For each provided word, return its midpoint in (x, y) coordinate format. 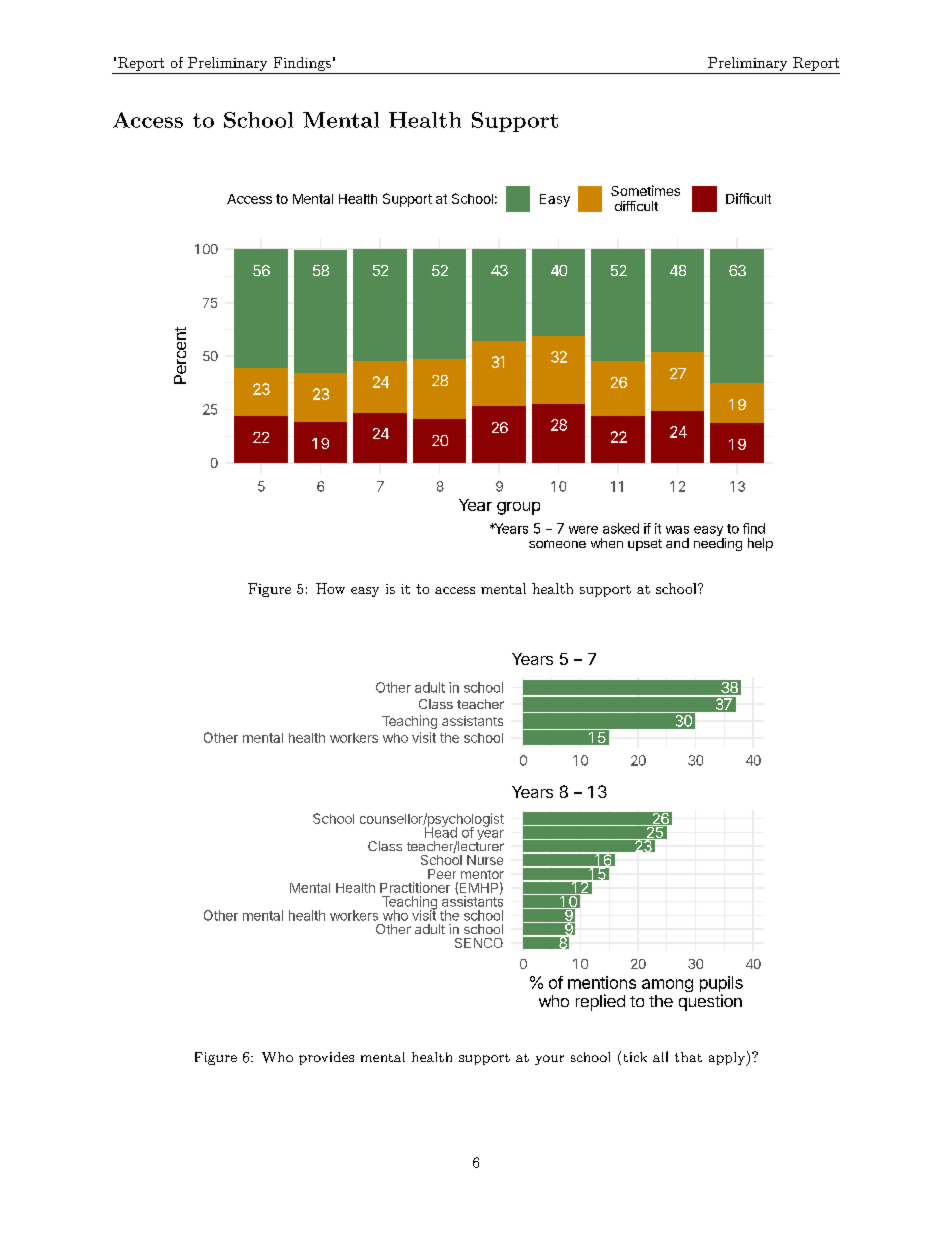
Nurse (485, 860)
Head (441, 831)
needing (718, 544)
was (677, 530)
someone (557, 544)
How (330, 588)
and (677, 543)
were (583, 530)
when (607, 543)
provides (326, 1058)
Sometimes (645, 190)
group (518, 508)
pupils (721, 985)
